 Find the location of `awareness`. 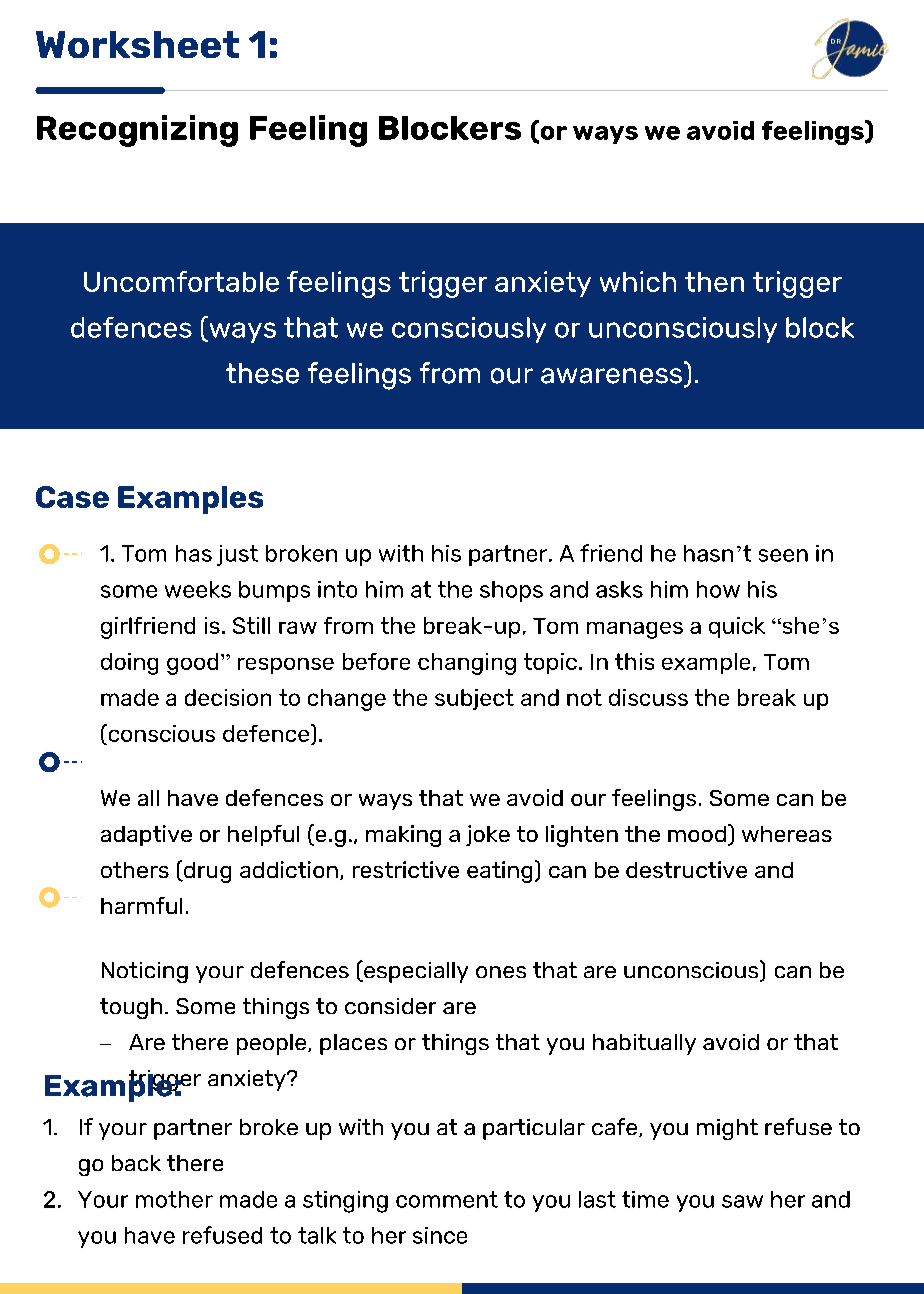

awareness is located at coordinates (613, 377).
